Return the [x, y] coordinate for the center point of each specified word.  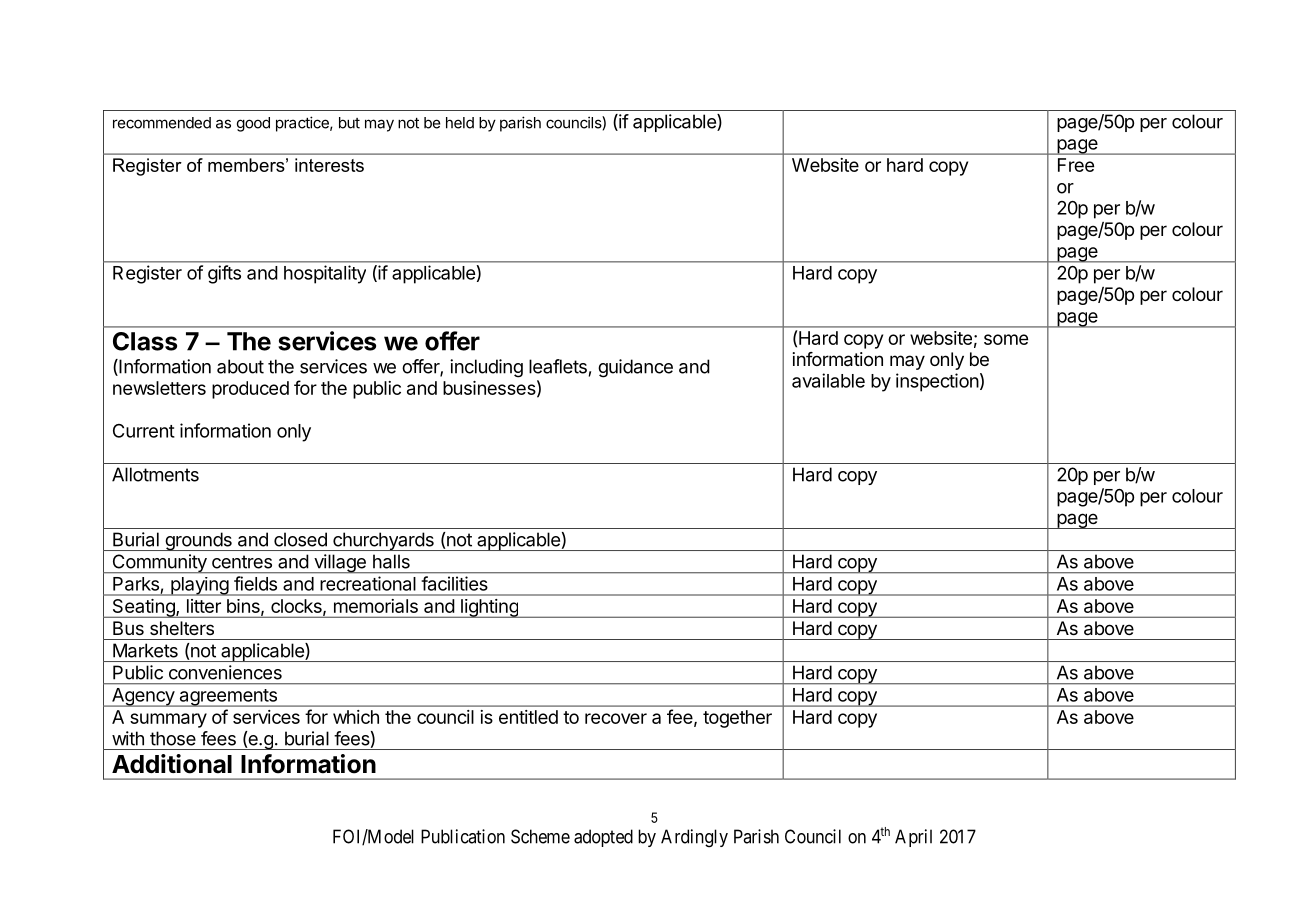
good [253, 124]
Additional [172, 764]
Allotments [155, 474]
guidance [635, 368]
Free [1076, 165]
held [460, 123]
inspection [937, 382]
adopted [603, 838]
